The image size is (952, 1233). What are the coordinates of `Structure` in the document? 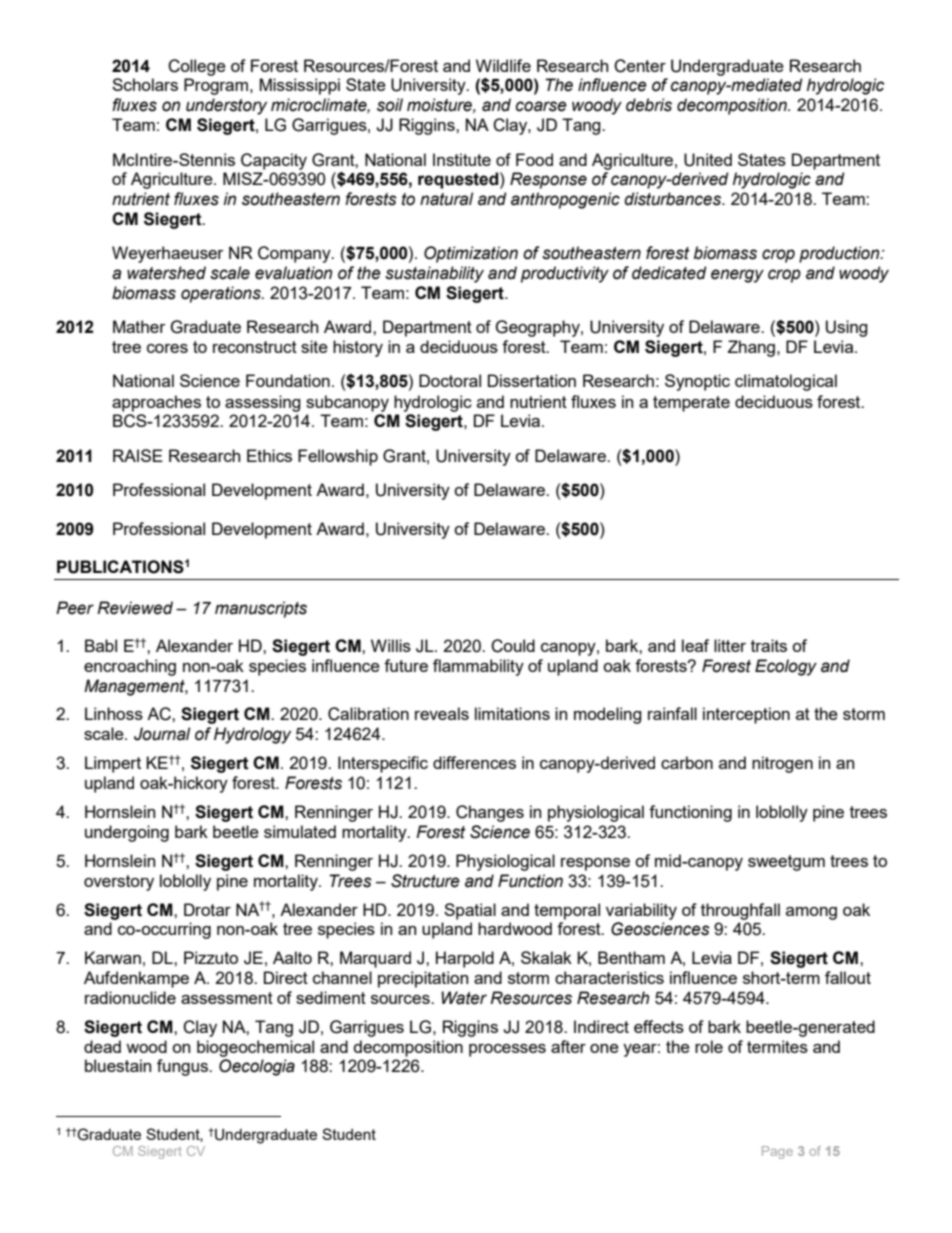 It's located at (425, 881).
